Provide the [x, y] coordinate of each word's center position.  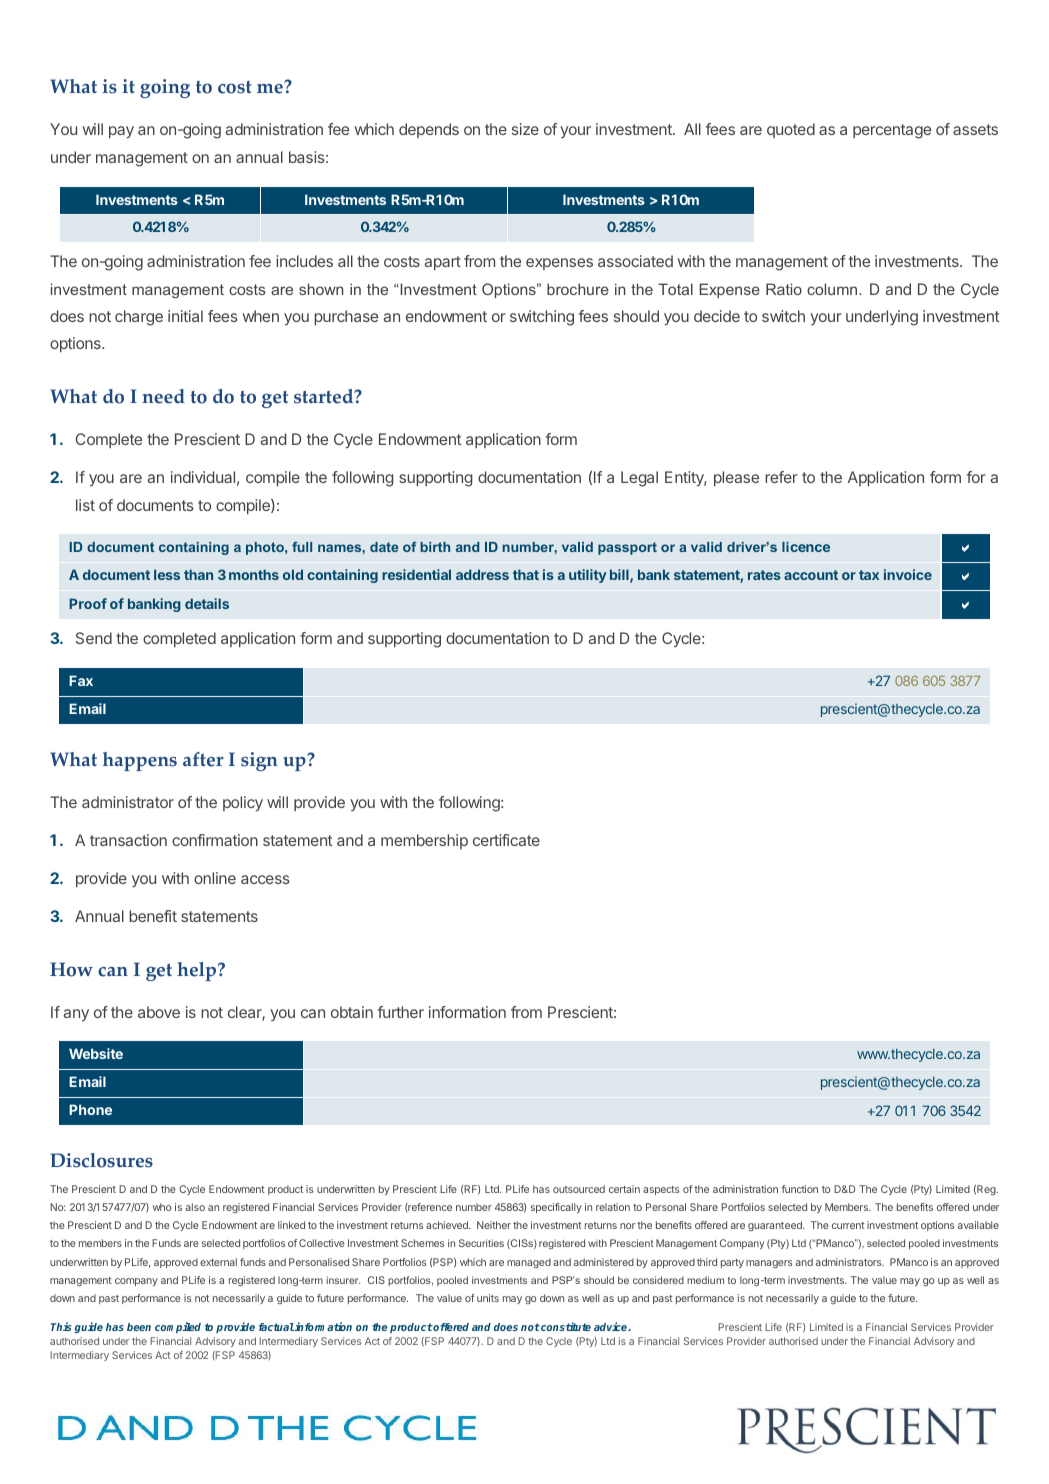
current [848, 1225]
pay [121, 132]
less [167, 574]
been [139, 1327]
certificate [506, 840]
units [488, 1298]
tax [869, 575]
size [525, 129]
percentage [892, 131]
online [215, 878]
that [526, 574]
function [799, 1189]
